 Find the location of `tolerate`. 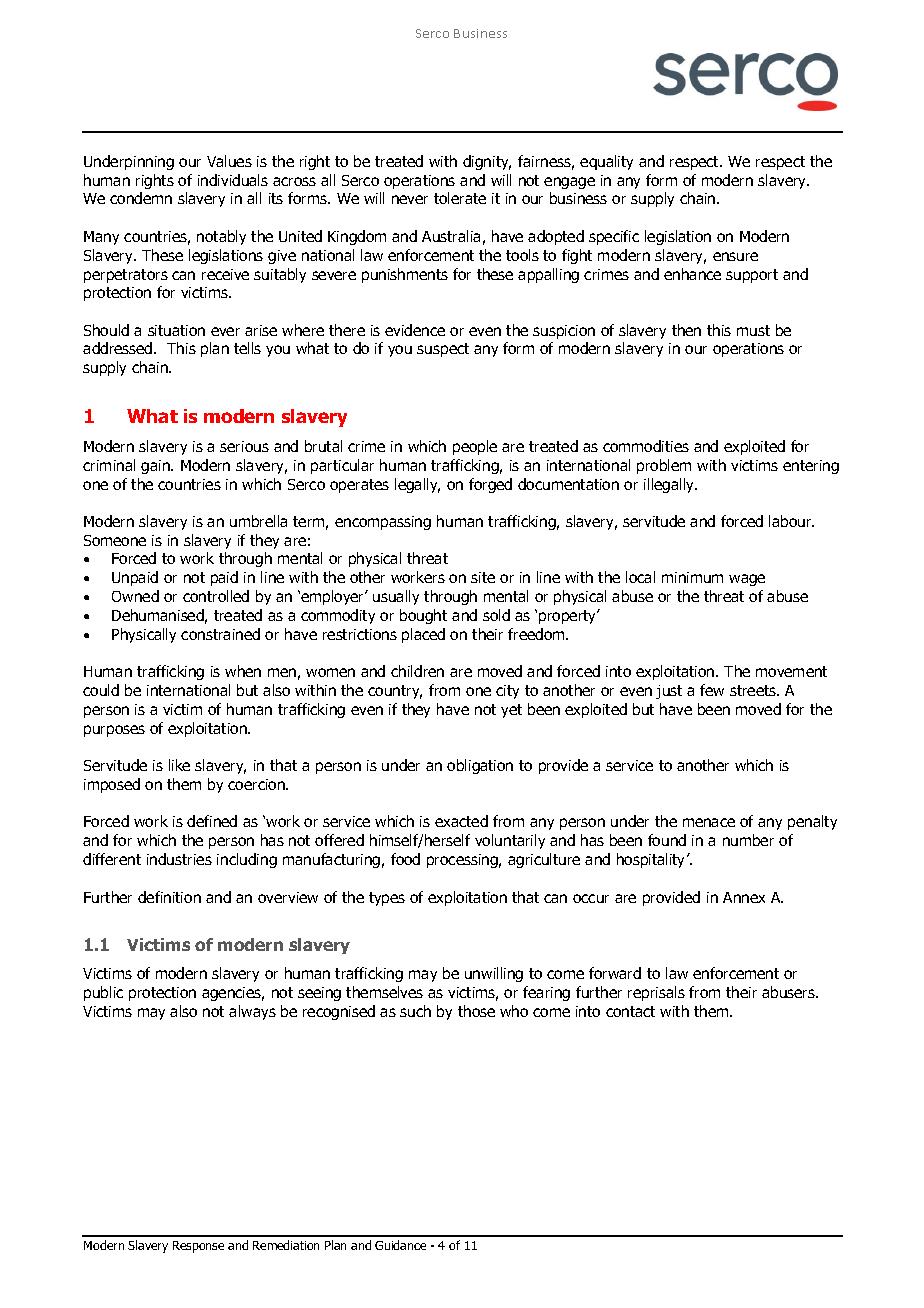

tolerate is located at coordinates (460, 198).
